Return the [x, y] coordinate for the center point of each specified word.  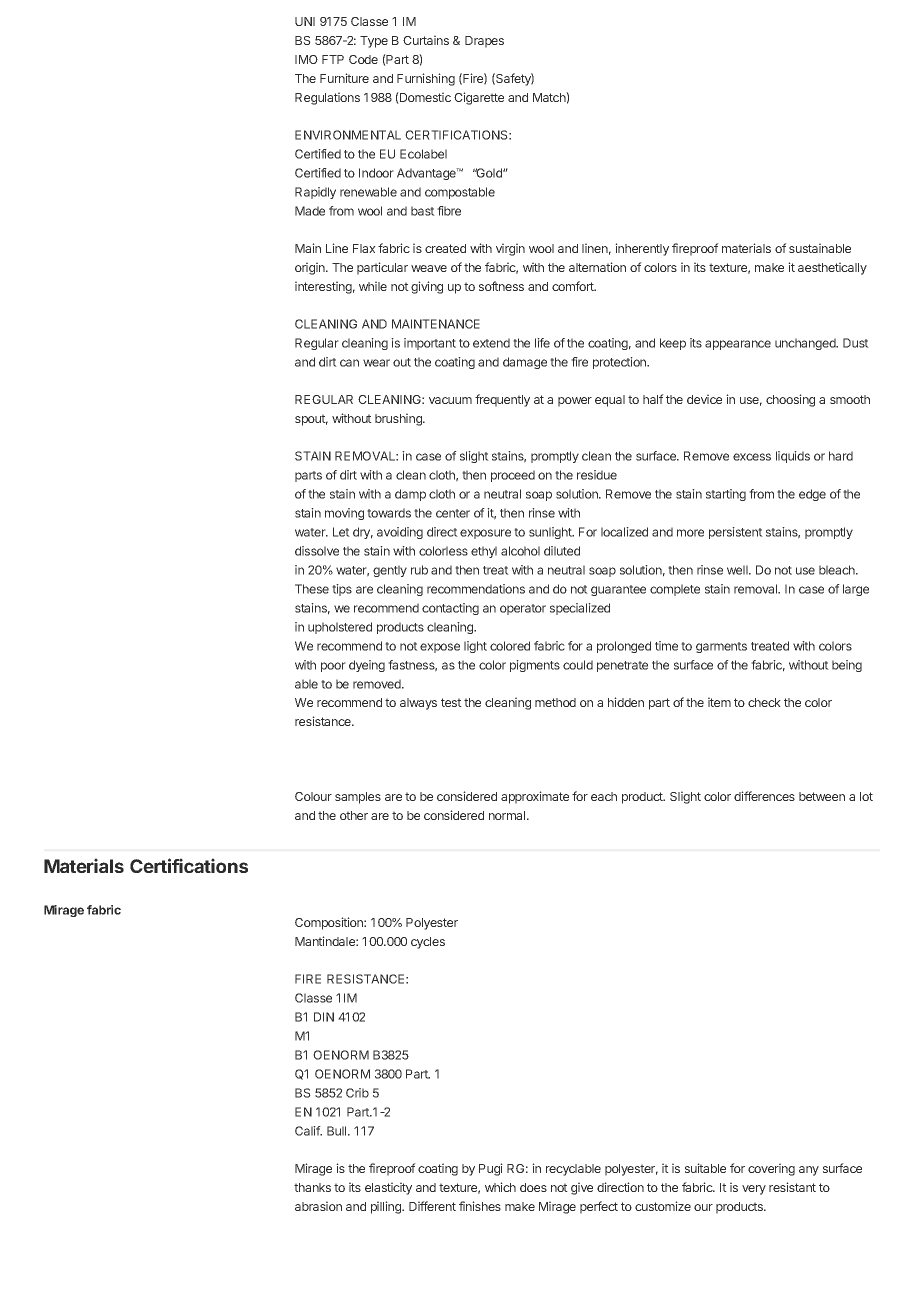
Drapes [484, 42]
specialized [580, 609]
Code [363, 59]
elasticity [388, 1188]
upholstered [340, 628]
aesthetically [832, 268]
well [738, 570]
